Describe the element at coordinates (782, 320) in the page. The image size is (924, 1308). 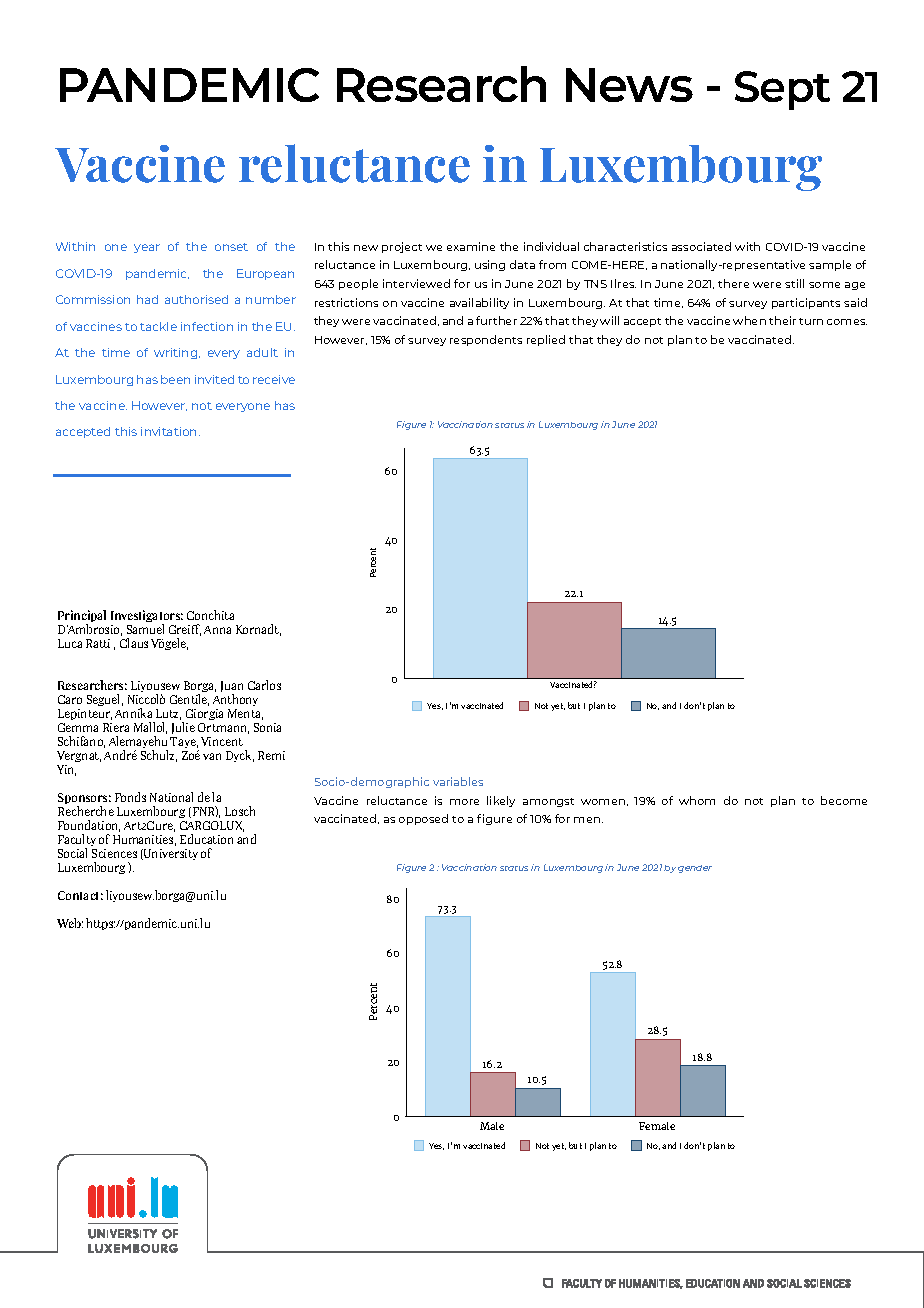
I see `their` at that location.
